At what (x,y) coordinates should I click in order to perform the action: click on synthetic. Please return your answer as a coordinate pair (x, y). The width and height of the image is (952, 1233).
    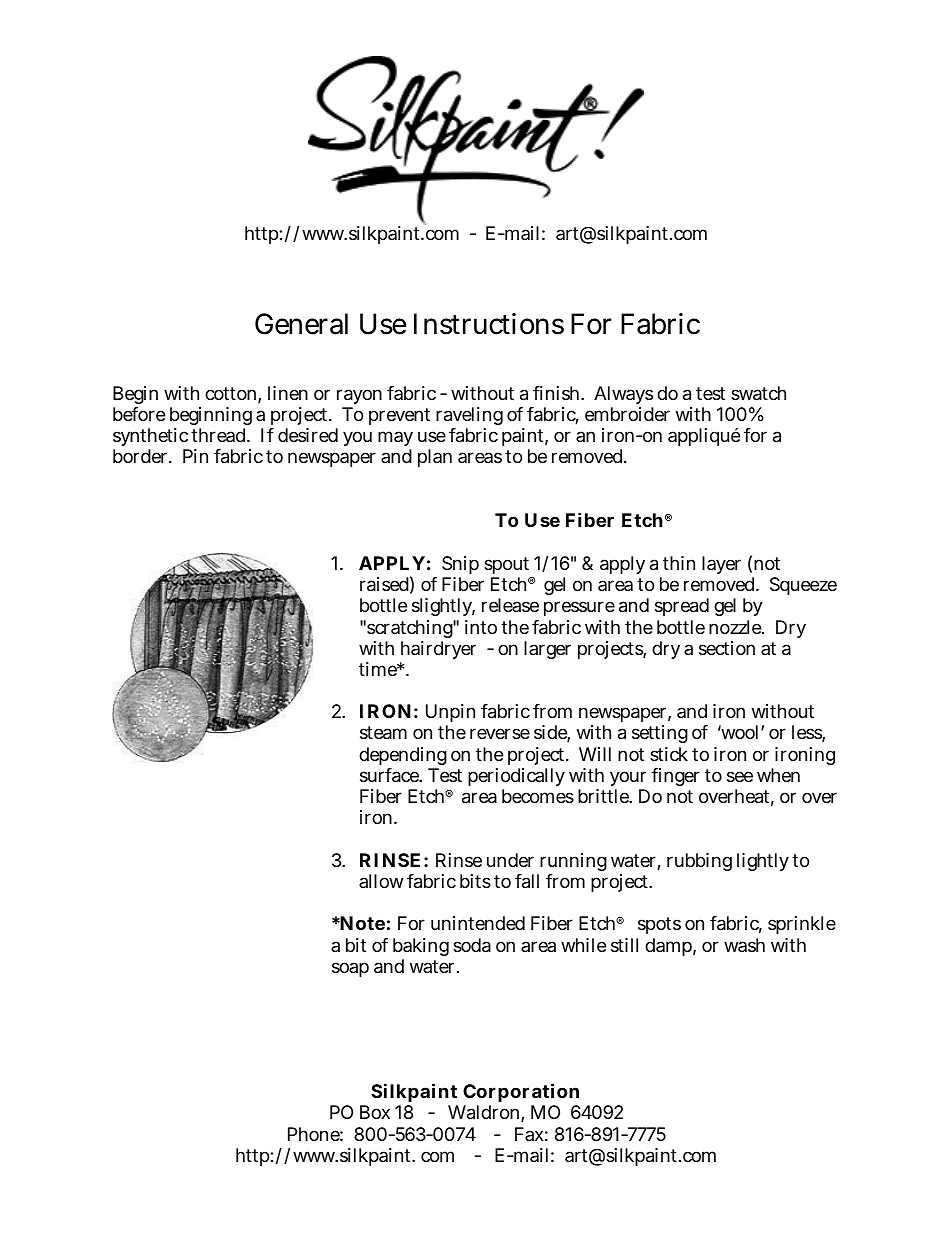
    Looking at the image, I should click on (151, 439).
